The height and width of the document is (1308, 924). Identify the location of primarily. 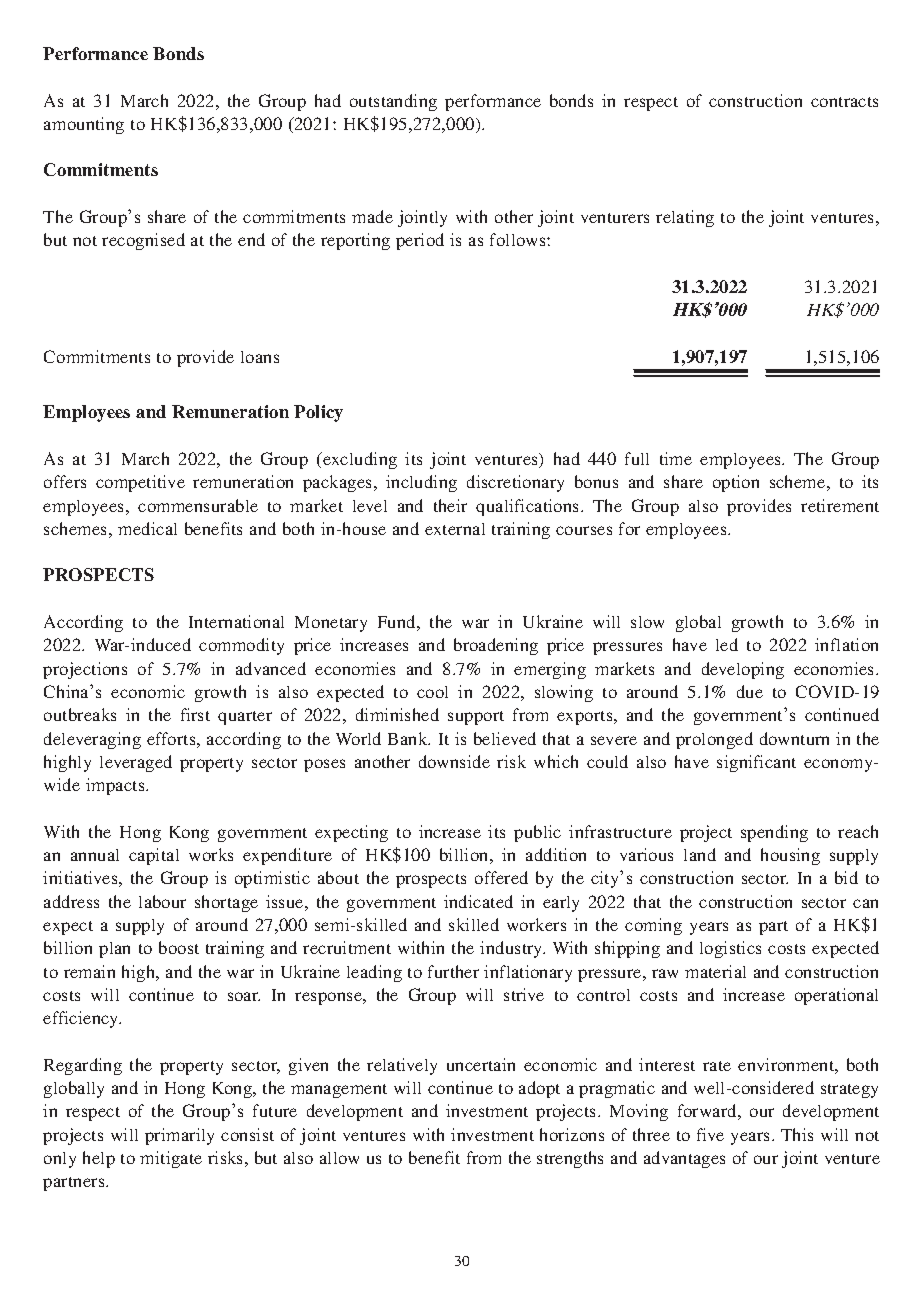
(179, 1136).
